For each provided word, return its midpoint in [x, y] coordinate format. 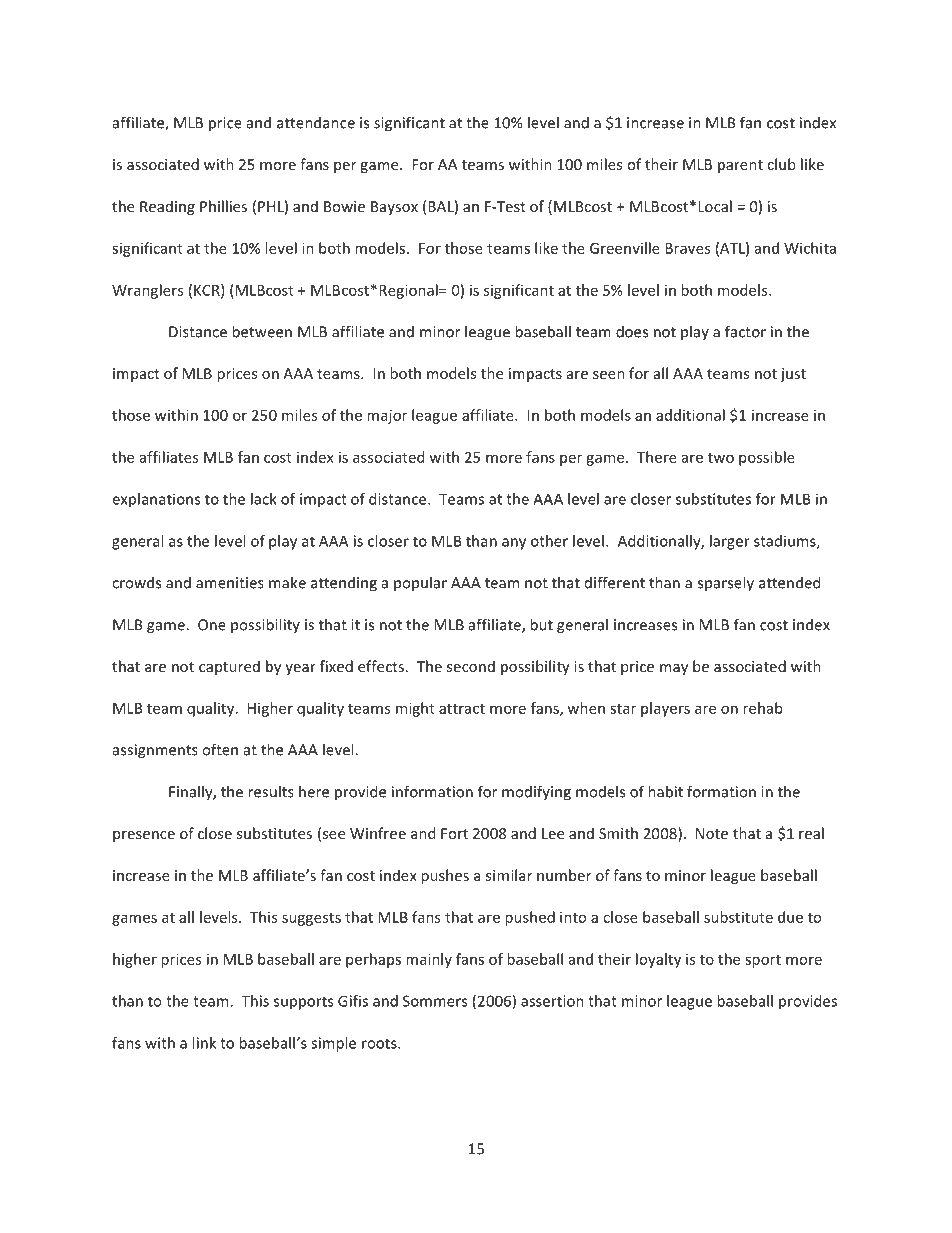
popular [420, 583]
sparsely [726, 584]
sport [763, 961]
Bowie [344, 206]
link [204, 1043]
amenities [230, 583]
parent [740, 166]
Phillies [223, 206]
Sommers [435, 1001]
